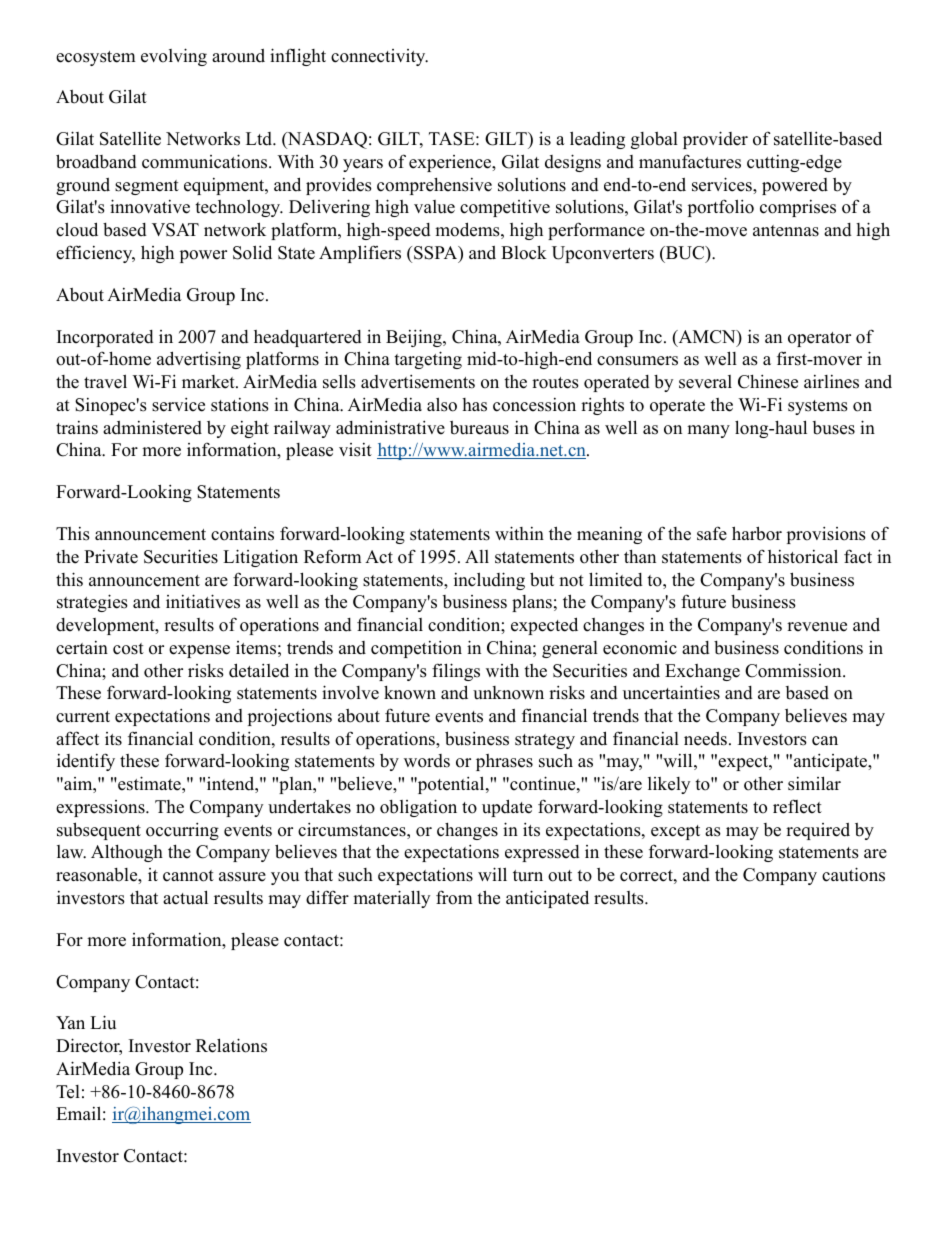  Describe the element at coordinates (454, 897) in the screenshot. I see `from` at that location.
